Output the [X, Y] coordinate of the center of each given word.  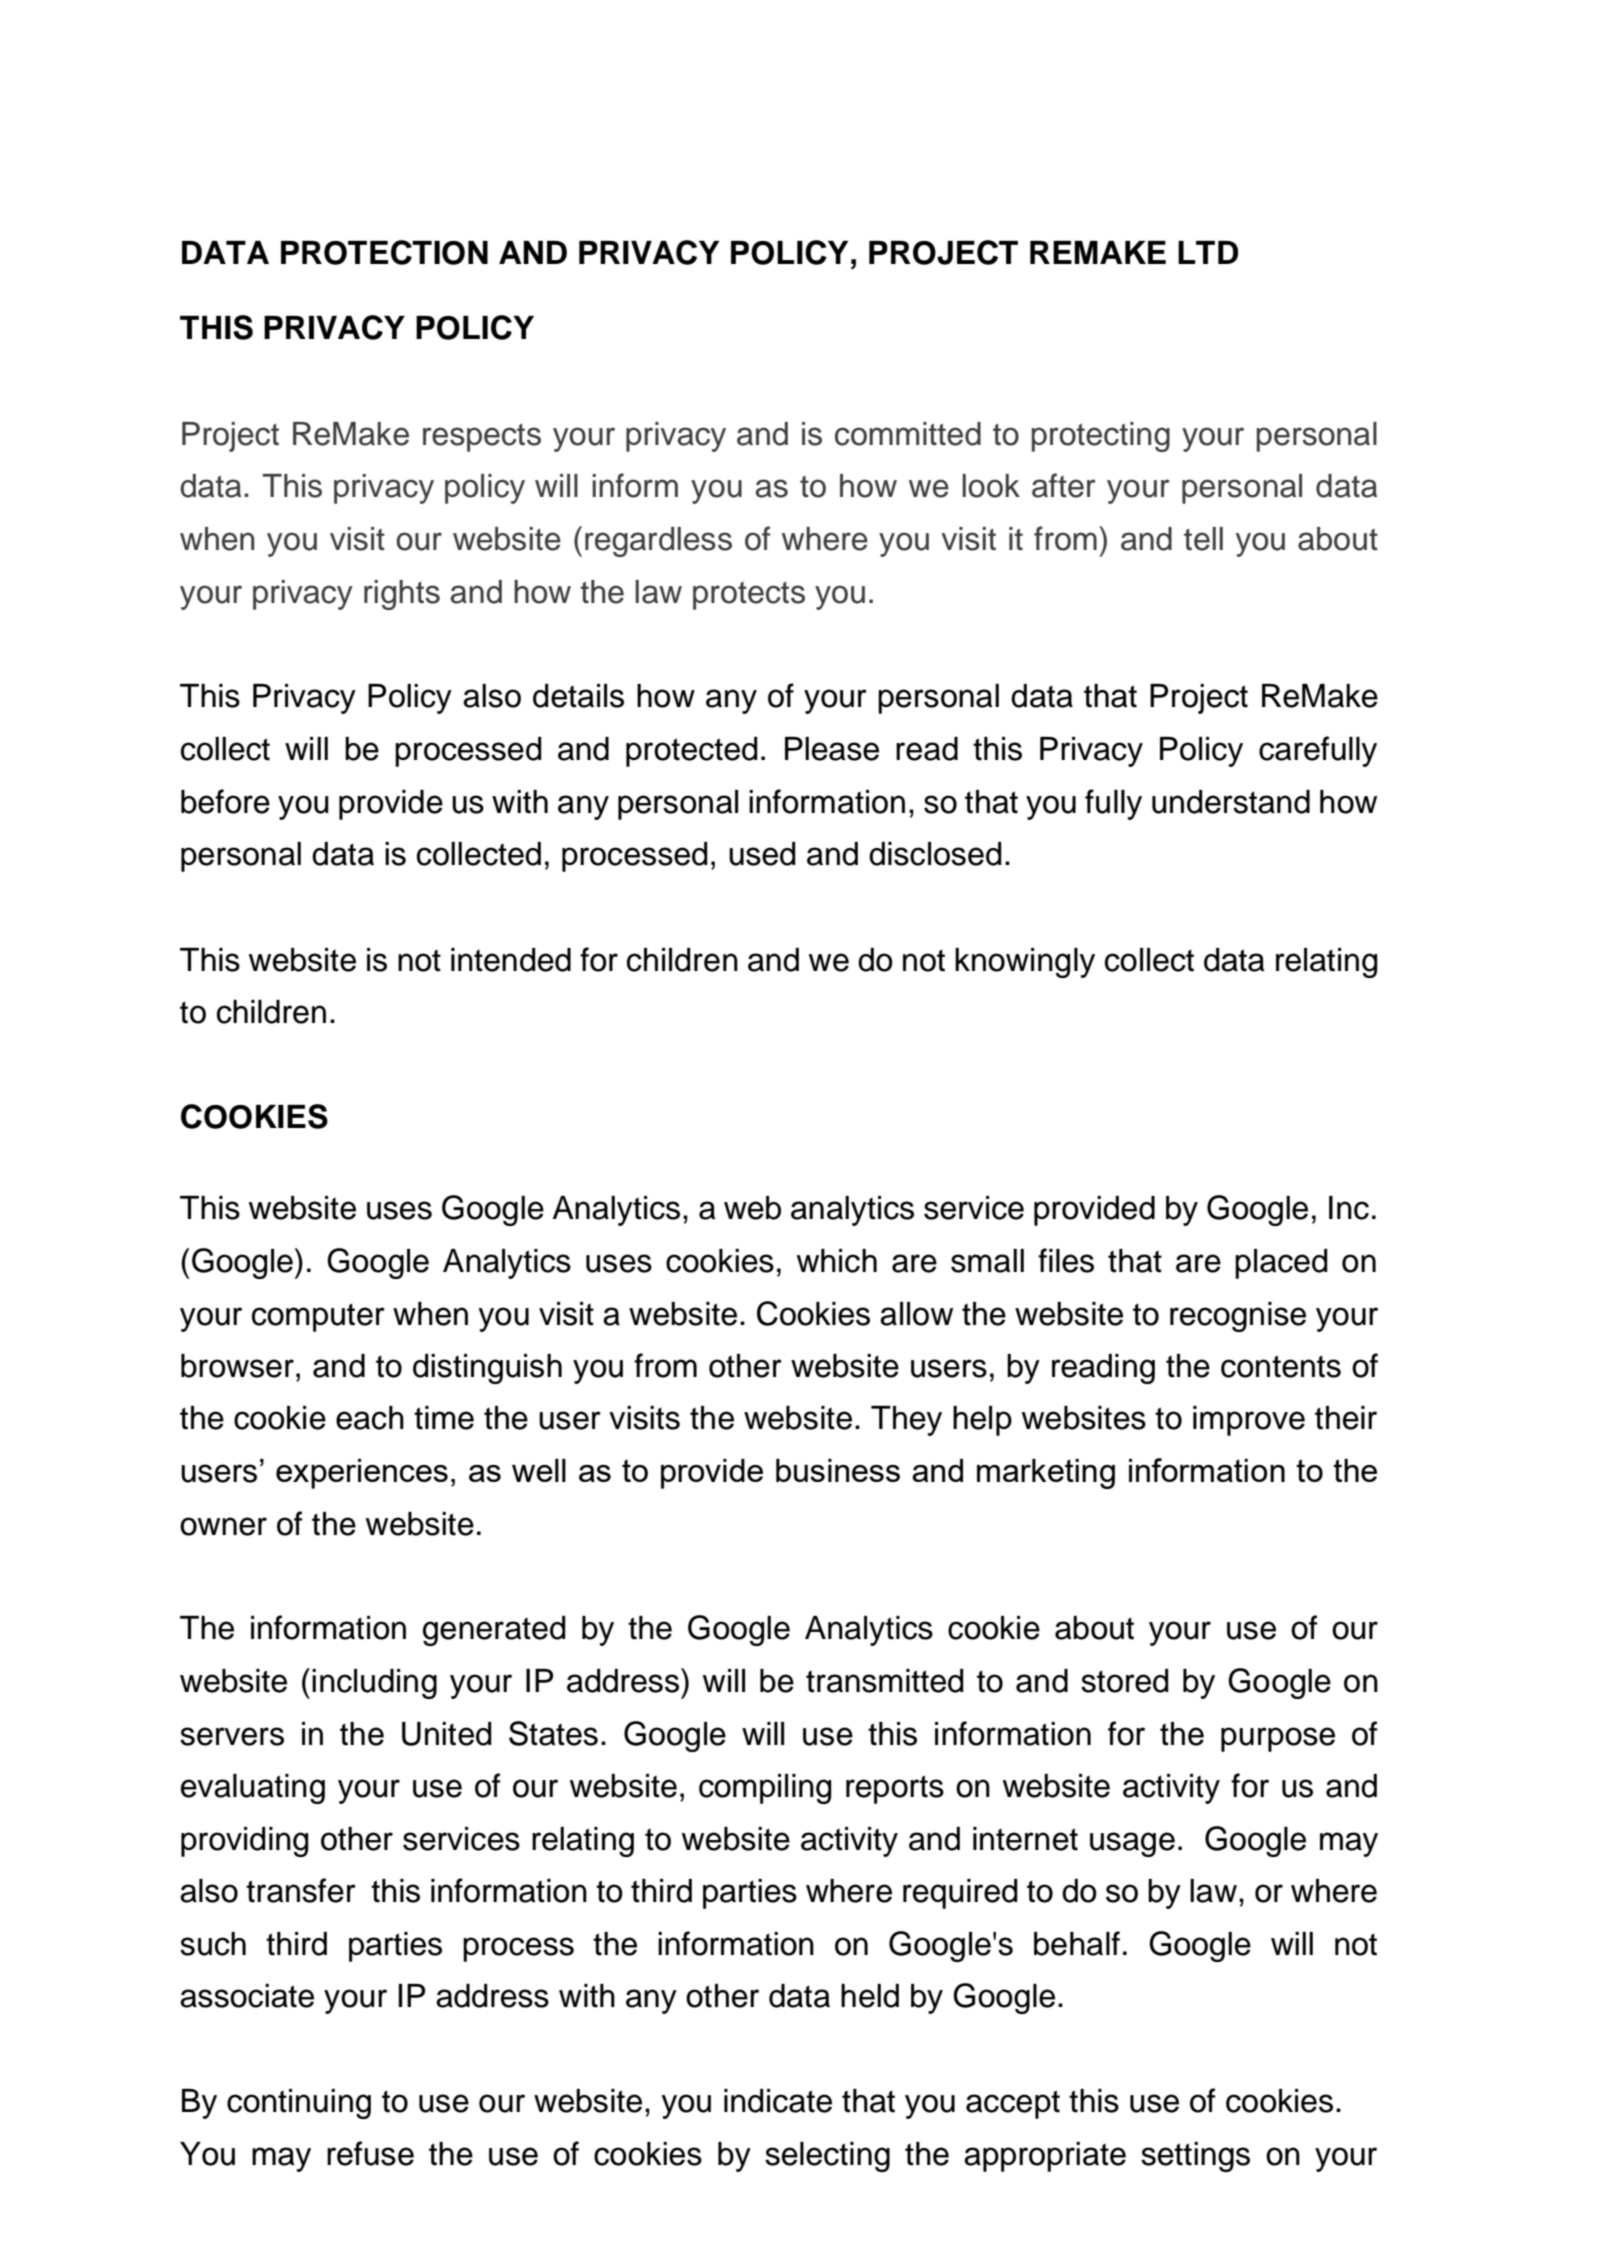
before [225, 801]
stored [1125, 1681]
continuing [299, 2104]
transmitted [885, 1681]
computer [318, 1317]
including [374, 1684]
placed [1281, 1264]
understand [1231, 802]
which [837, 1261]
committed [908, 434]
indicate [778, 2101]
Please [832, 749]
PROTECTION [384, 252]
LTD [1208, 252]
